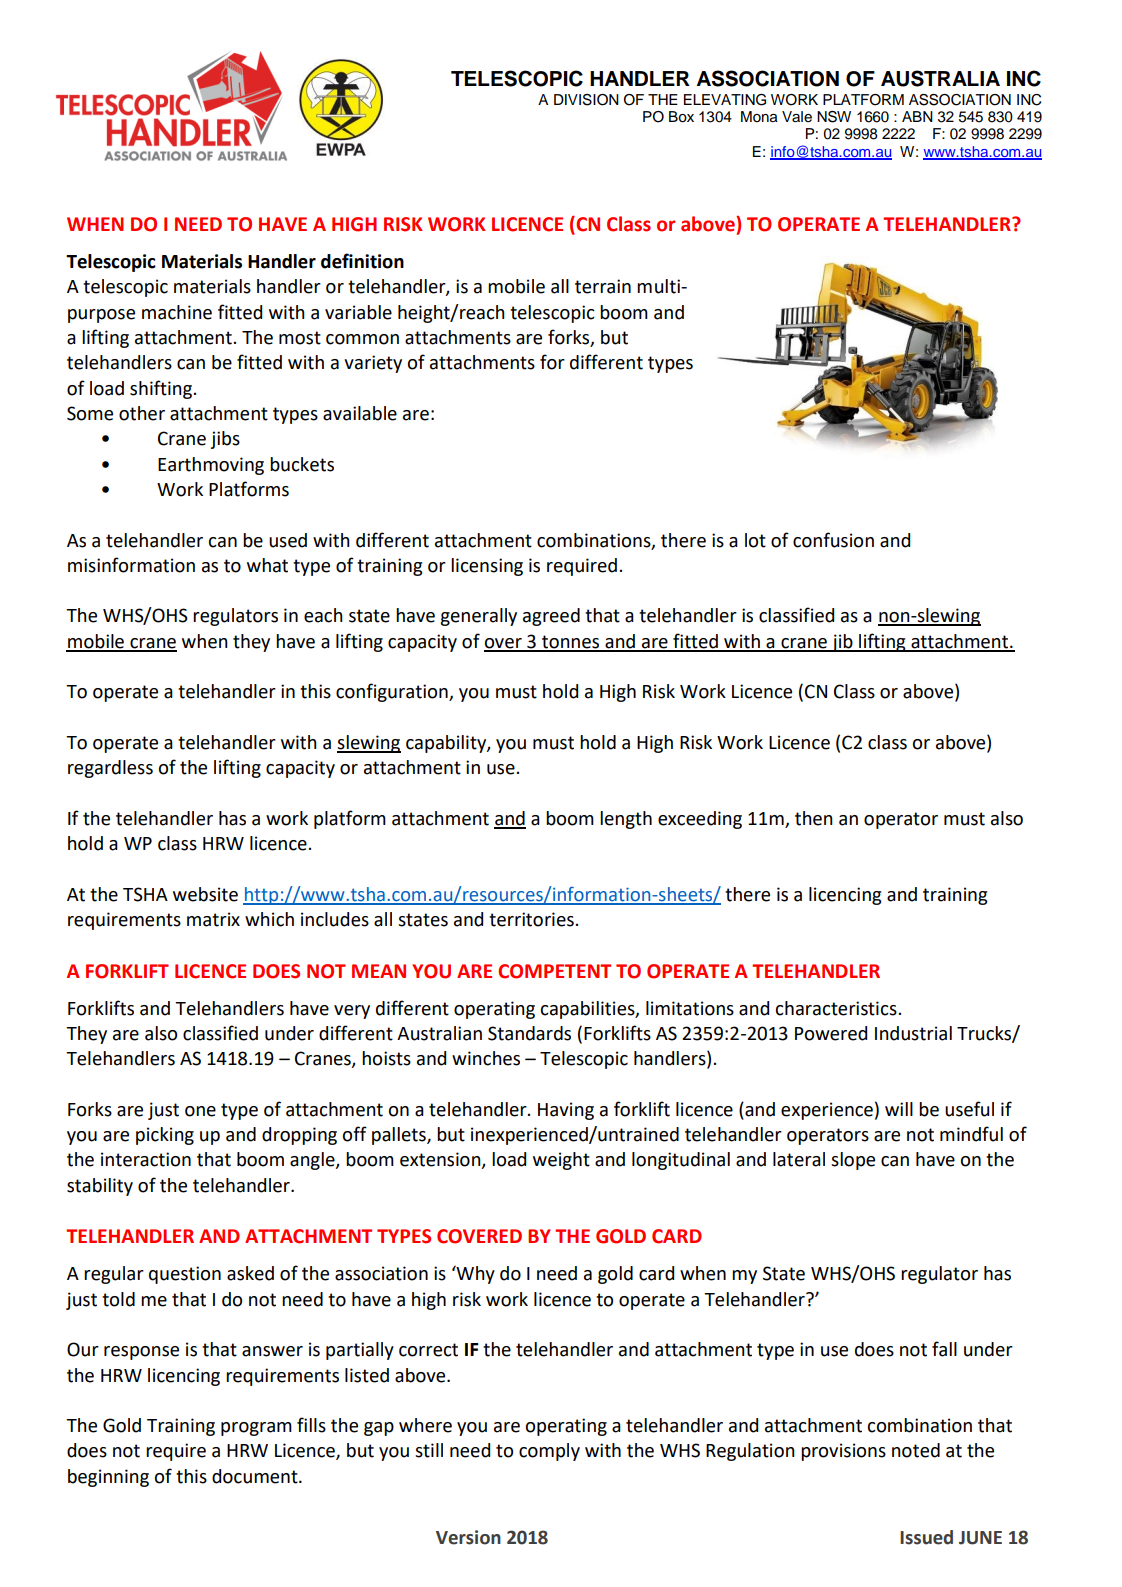 Image resolution: width=1122 pixels, height=1587 pixels. I want to click on definition, so click(362, 261).
